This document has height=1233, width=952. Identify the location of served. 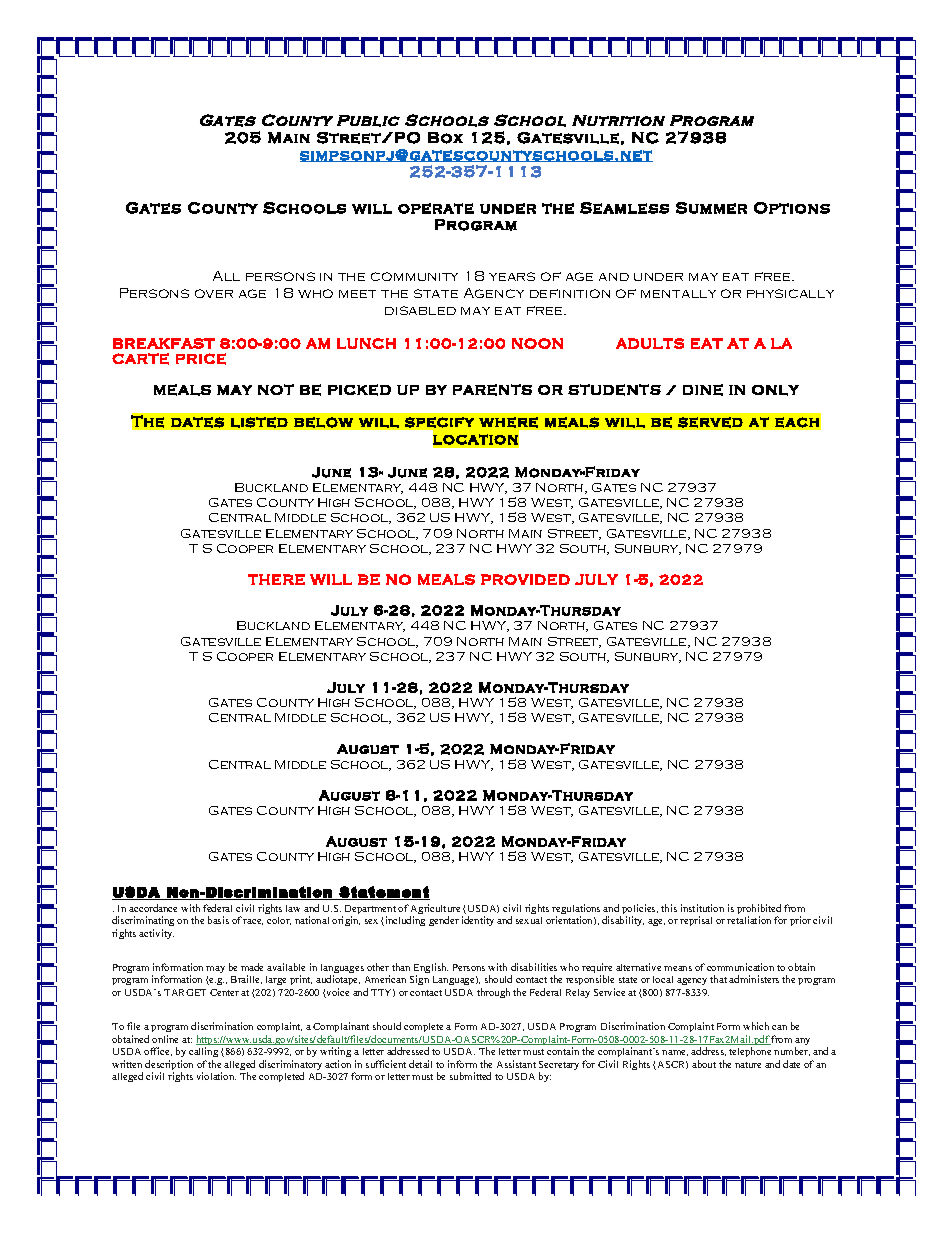
(710, 422).
